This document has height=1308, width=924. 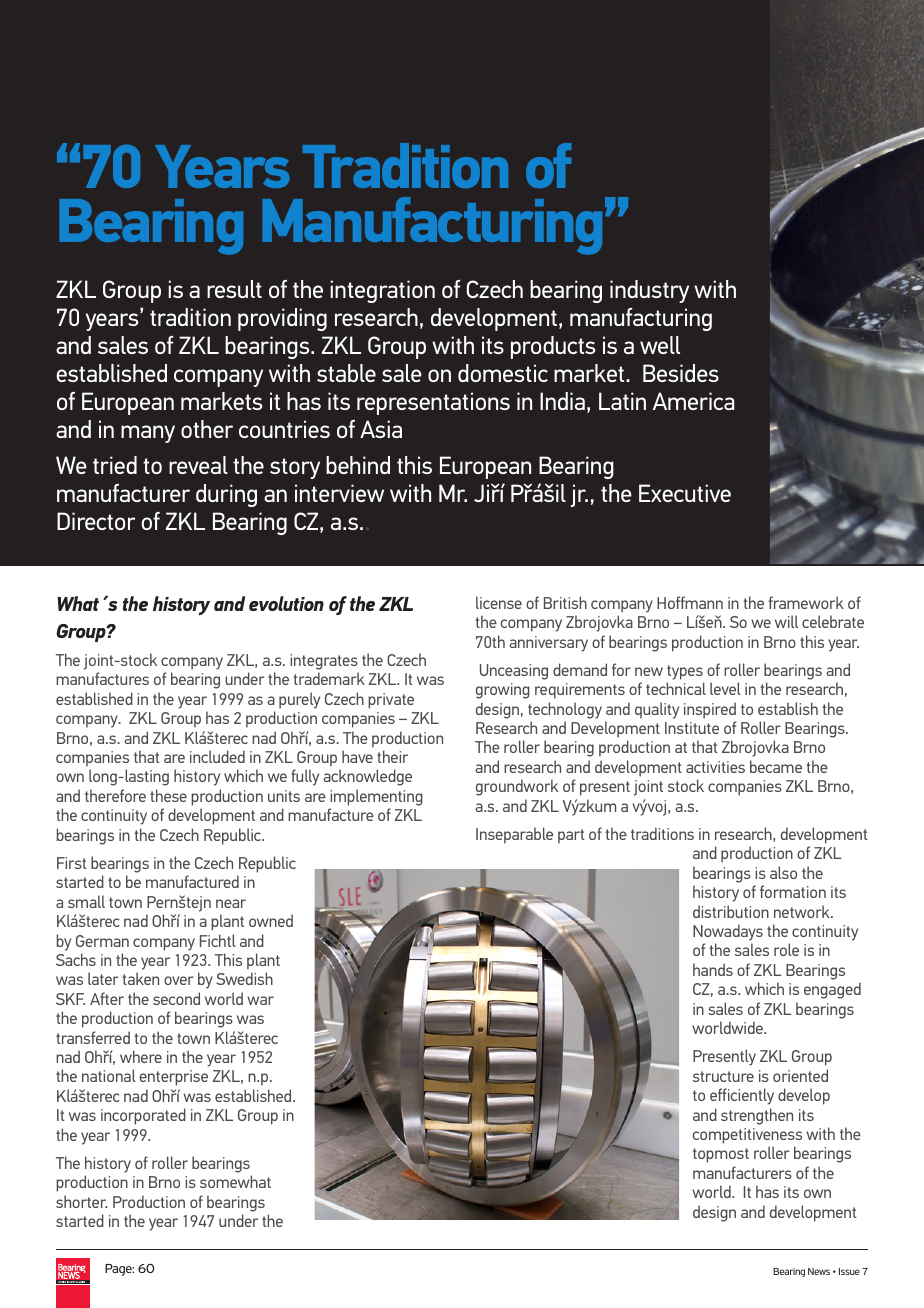 What do you see at coordinates (234, 289) in the document?
I see `result` at bounding box center [234, 289].
